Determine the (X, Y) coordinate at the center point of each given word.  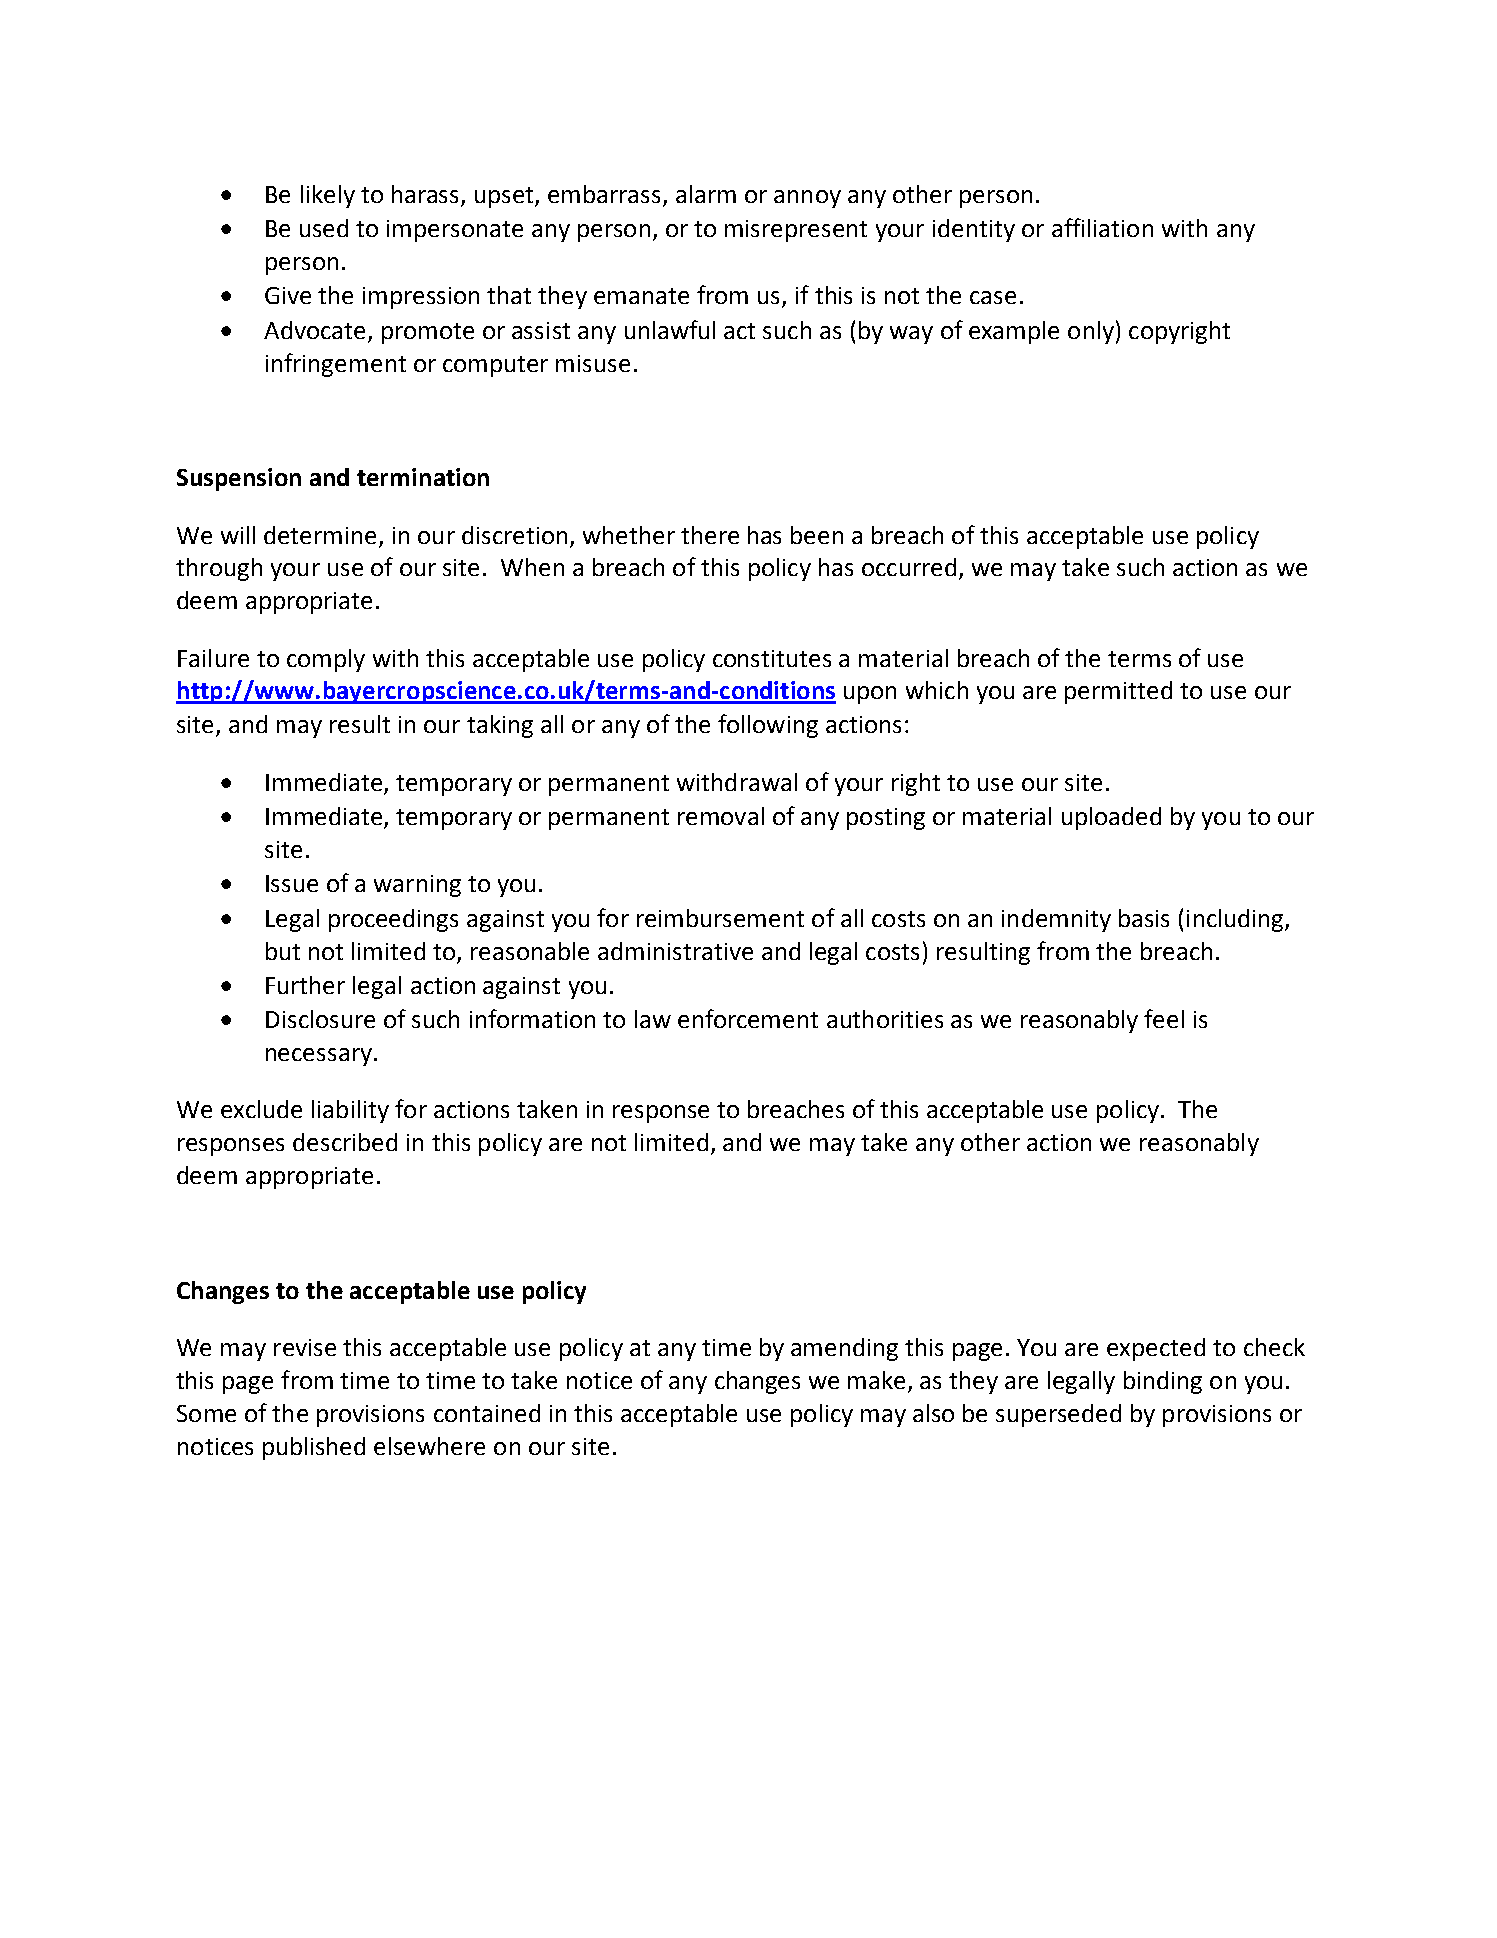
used (324, 228)
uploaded (1111, 818)
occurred (909, 567)
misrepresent (796, 231)
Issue (292, 883)
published (314, 1448)
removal (721, 816)
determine (320, 535)
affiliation (1102, 227)
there (710, 535)
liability (350, 1111)
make (878, 1381)
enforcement (748, 1018)
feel (1164, 1018)
